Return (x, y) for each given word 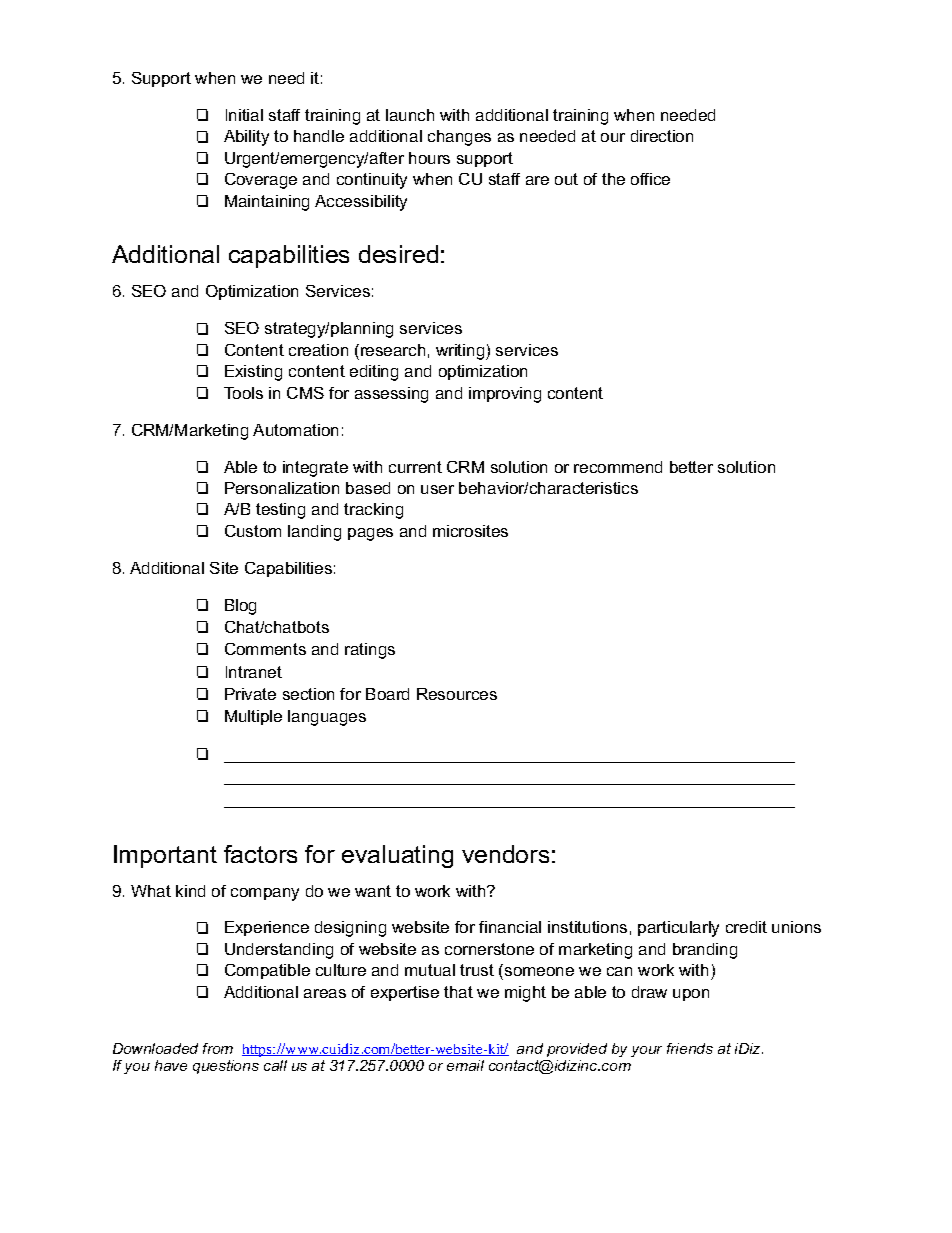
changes (459, 138)
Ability (246, 138)
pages (370, 534)
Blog (240, 607)
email (465, 1065)
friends (690, 1048)
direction (662, 136)
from (218, 1048)
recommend (618, 467)
